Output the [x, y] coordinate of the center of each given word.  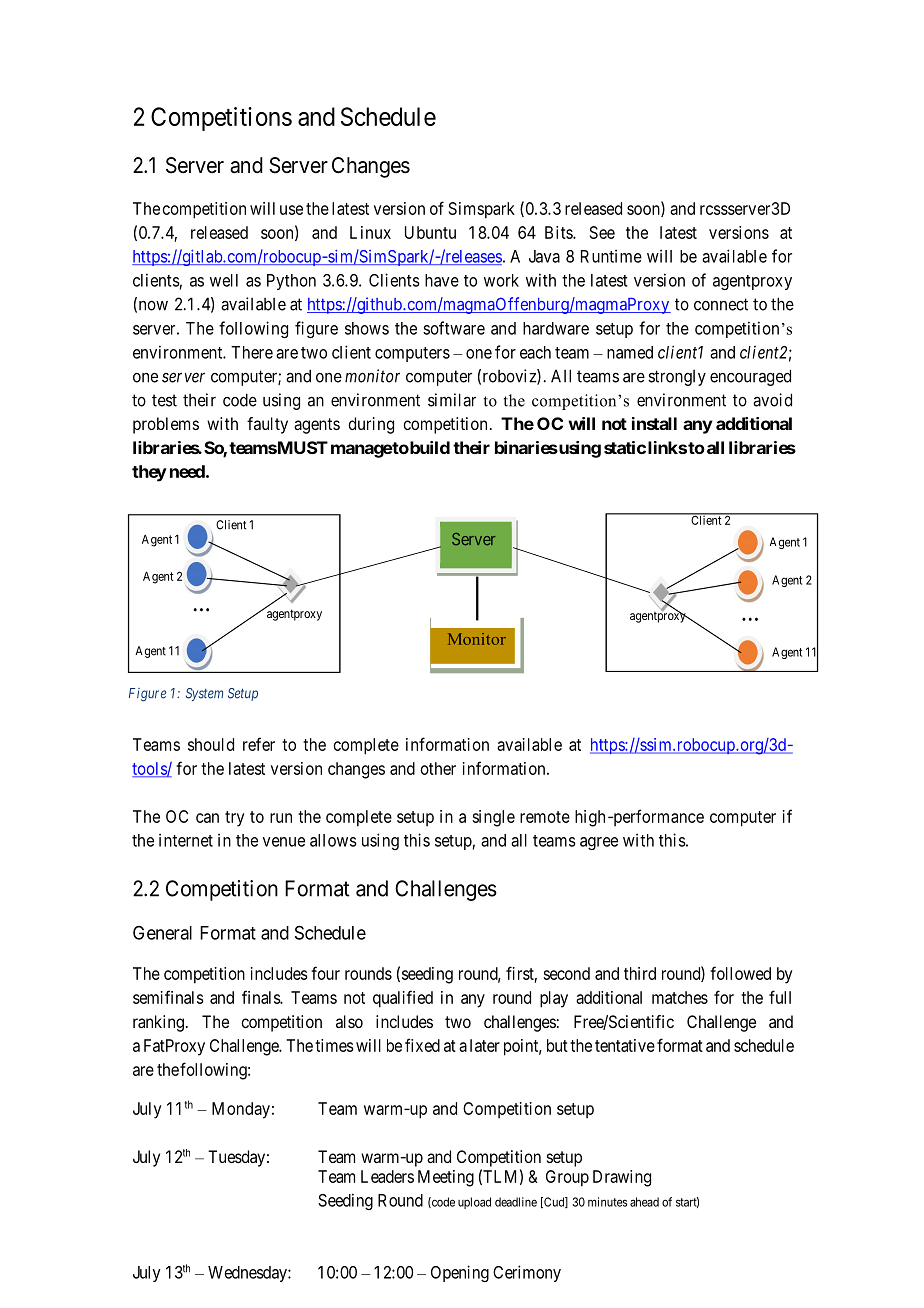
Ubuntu [430, 232]
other [438, 768]
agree [599, 843]
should [211, 744]
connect [721, 304]
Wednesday [248, 1274]
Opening [460, 1273]
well [224, 280]
